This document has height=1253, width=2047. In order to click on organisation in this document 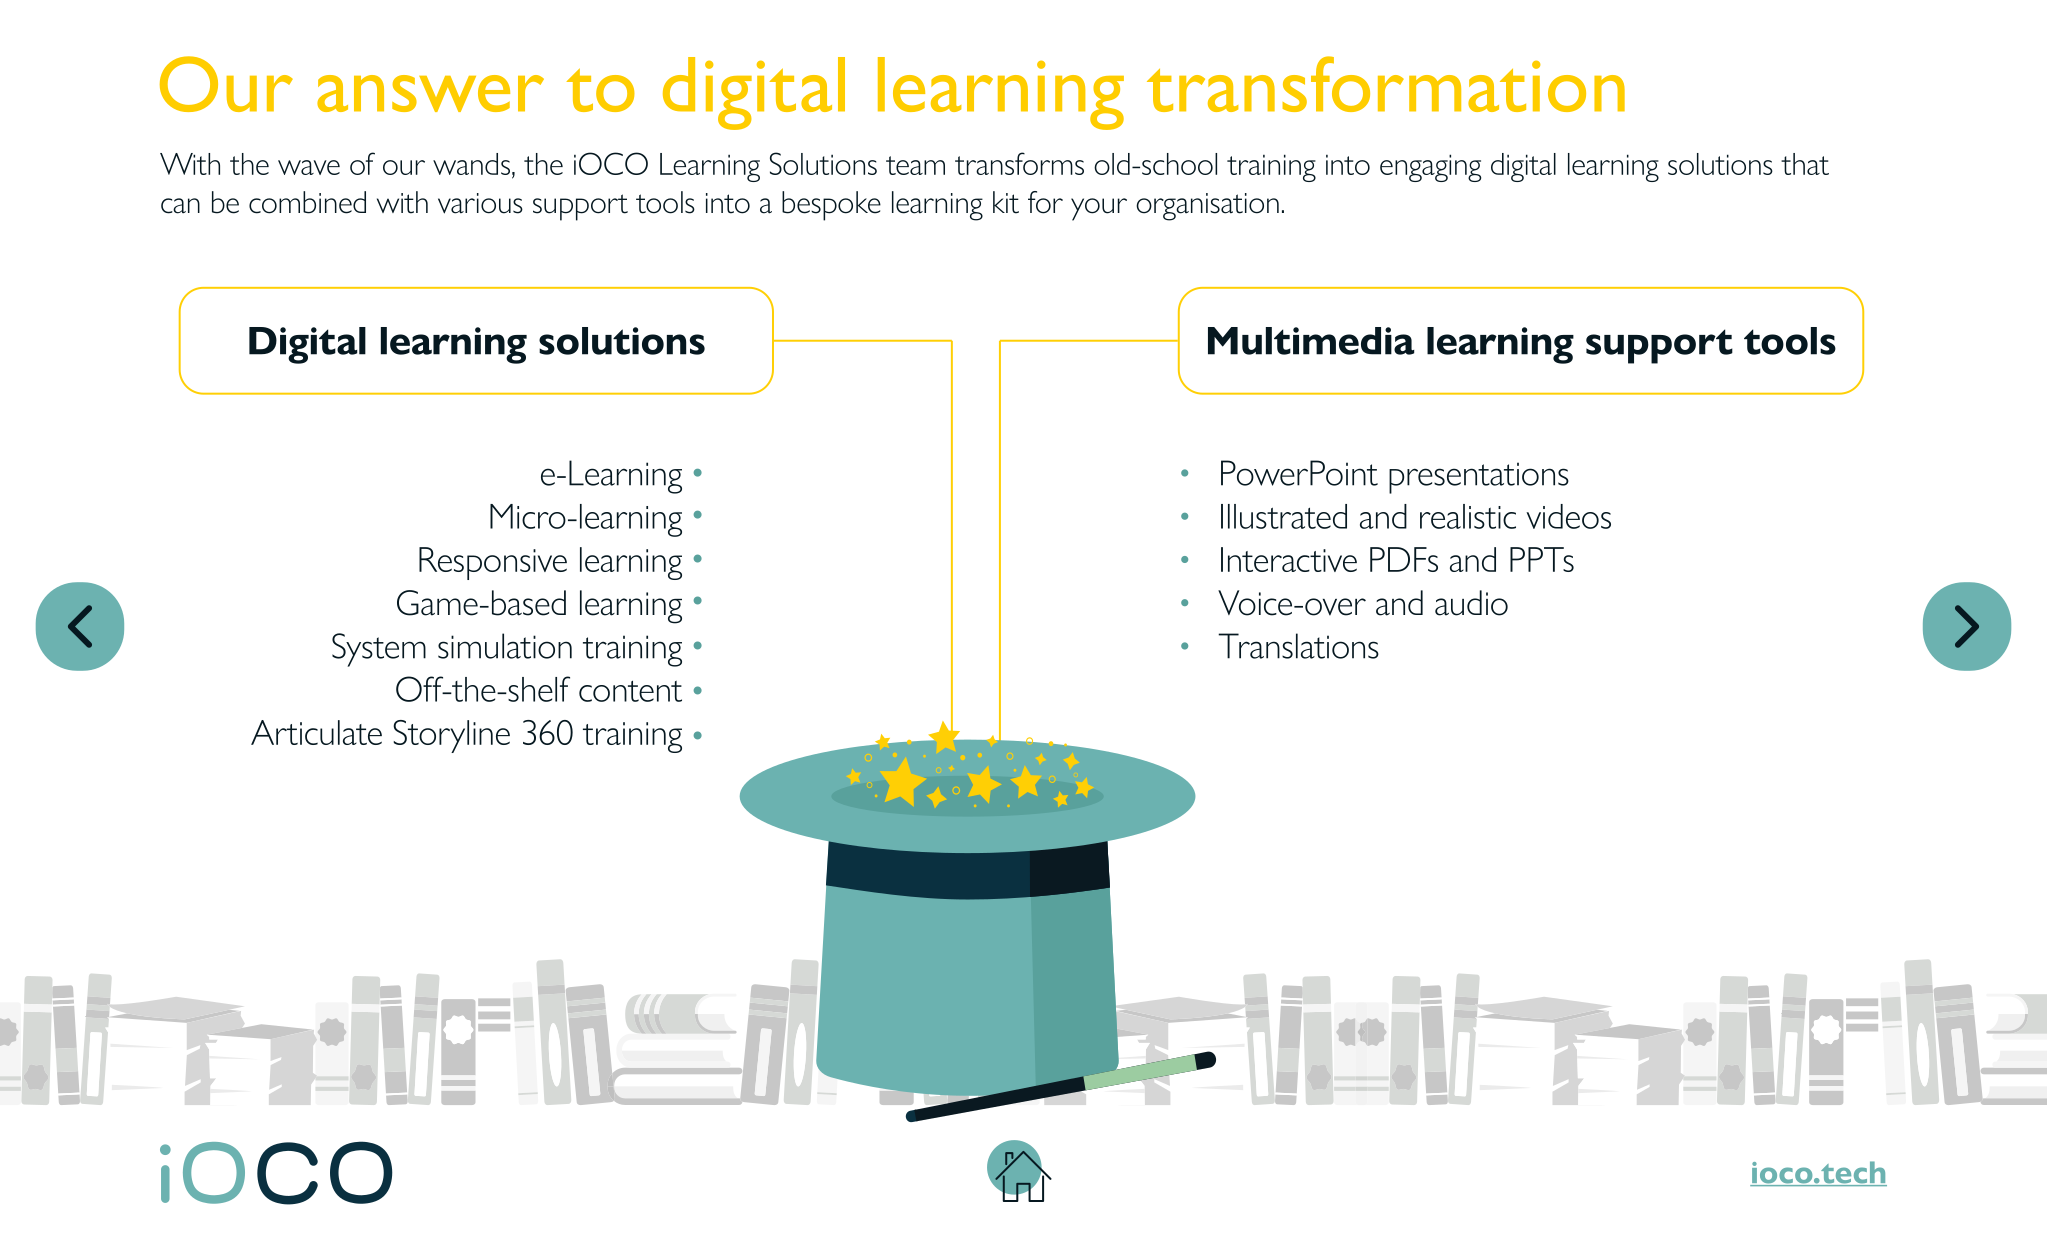, I will do `click(1207, 207)`.
